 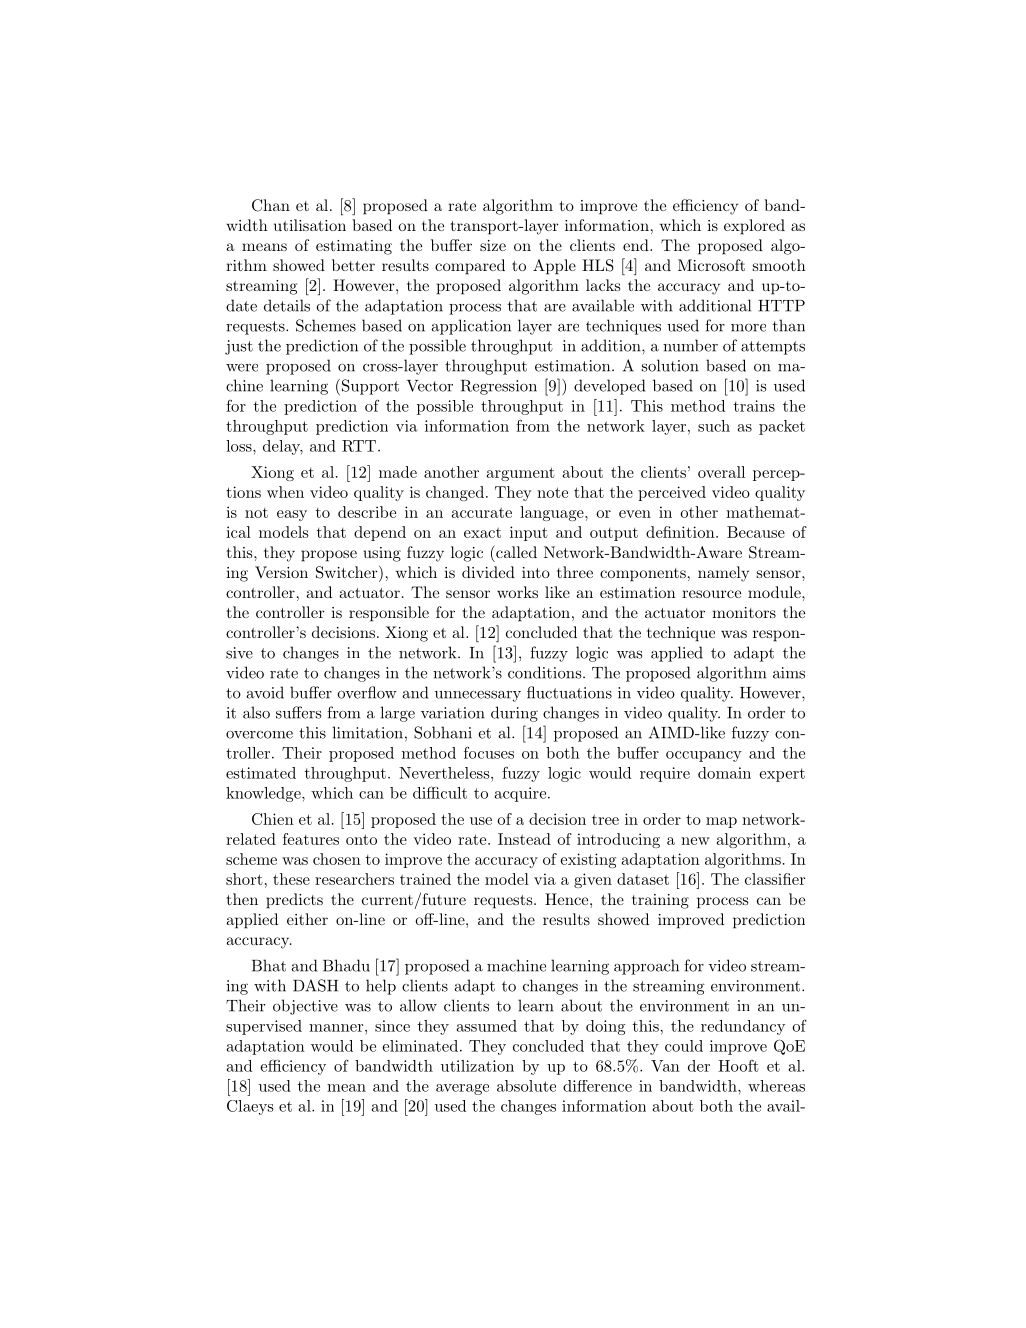 What do you see at coordinates (264, 794) in the document?
I see `knowledge` at bounding box center [264, 794].
